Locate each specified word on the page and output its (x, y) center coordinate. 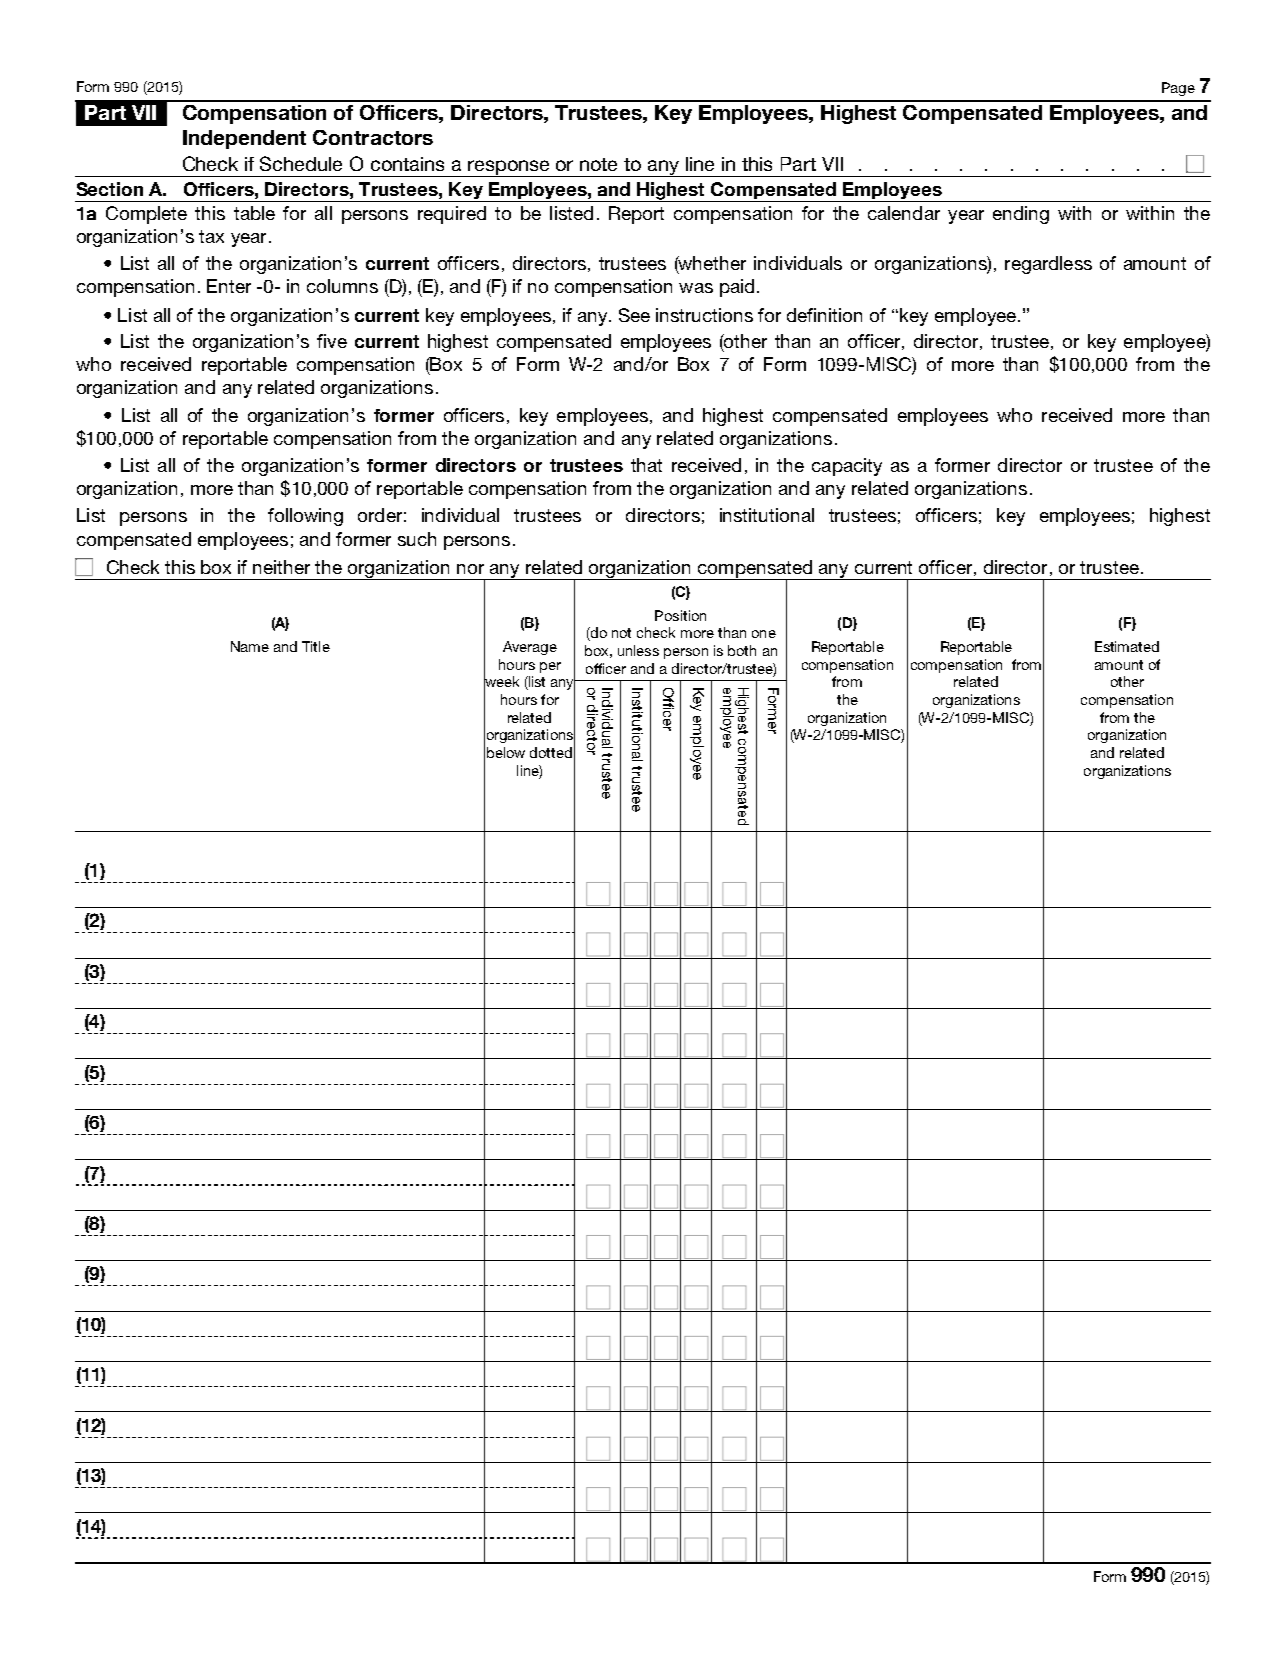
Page (1178, 89)
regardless (1048, 265)
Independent (244, 139)
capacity (847, 467)
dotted (551, 752)
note (598, 164)
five (332, 341)
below (506, 752)
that (646, 465)
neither (281, 567)
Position (680, 615)
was (696, 288)
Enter (229, 286)
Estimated (1127, 646)
